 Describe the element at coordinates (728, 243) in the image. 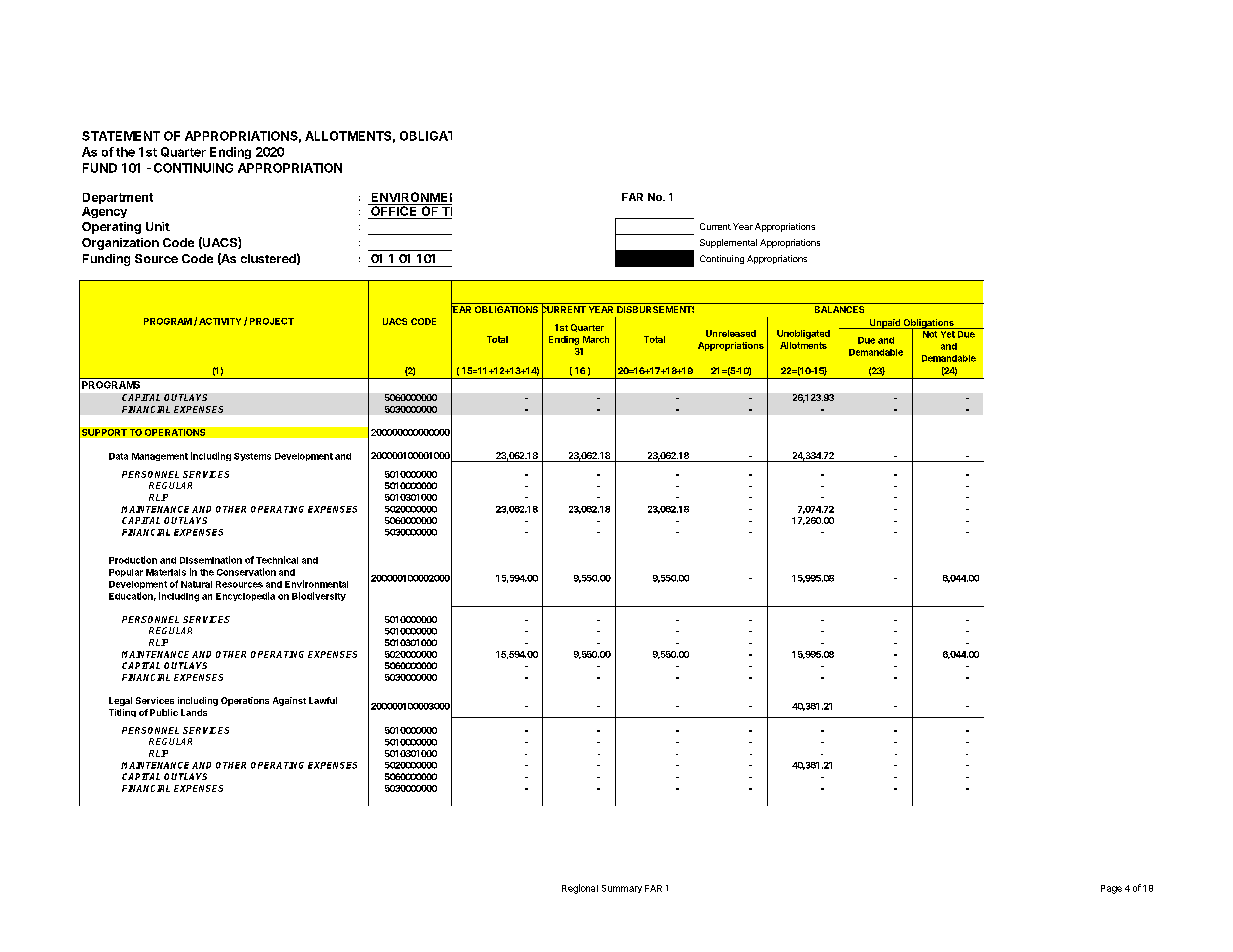

I see `Supplemental` at that location.
